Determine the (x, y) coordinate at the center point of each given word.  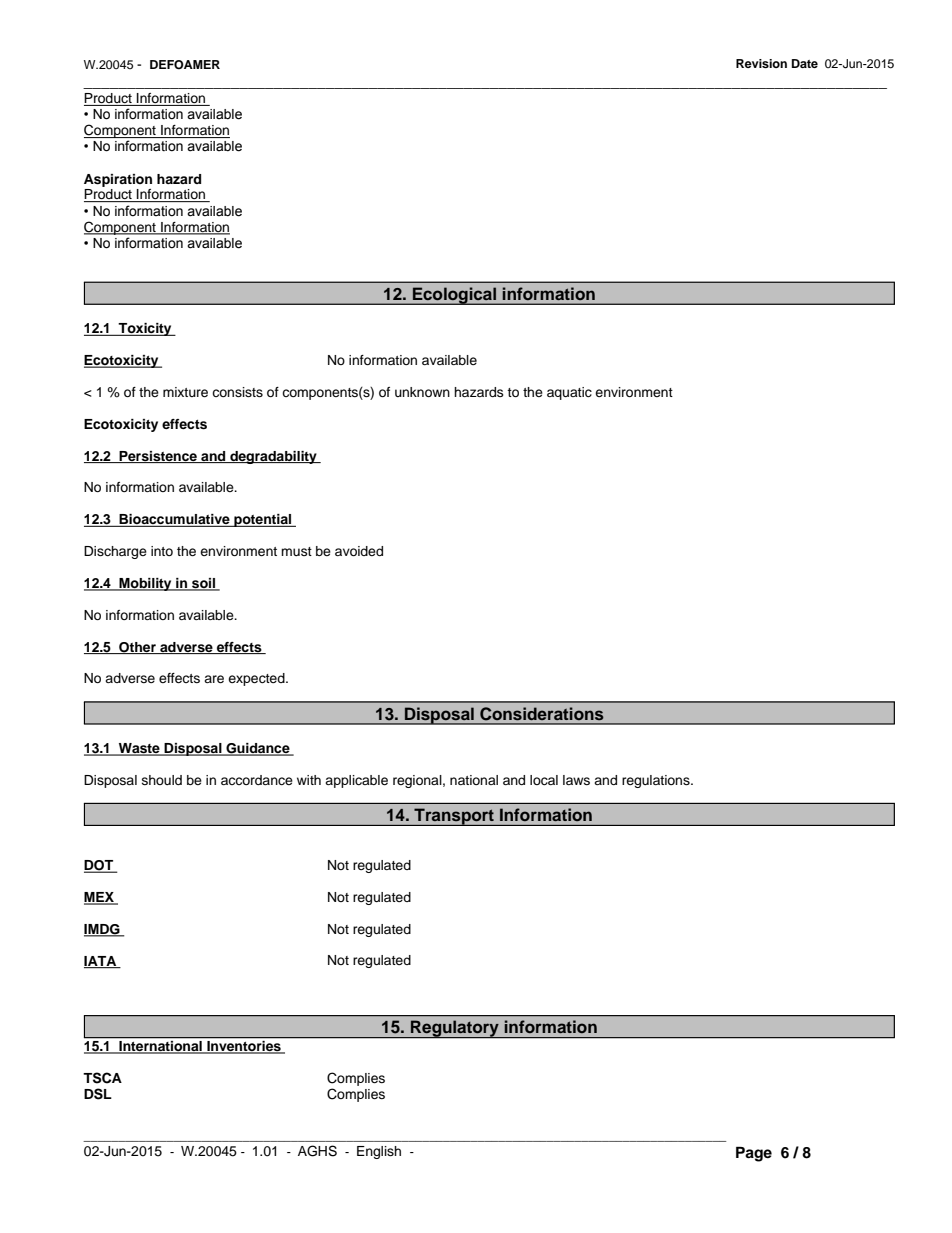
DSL (98, 1094)
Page (754, 1154)
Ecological (454, 296)
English (379, 1152)
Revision (761, 63)
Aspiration (118, 180)
